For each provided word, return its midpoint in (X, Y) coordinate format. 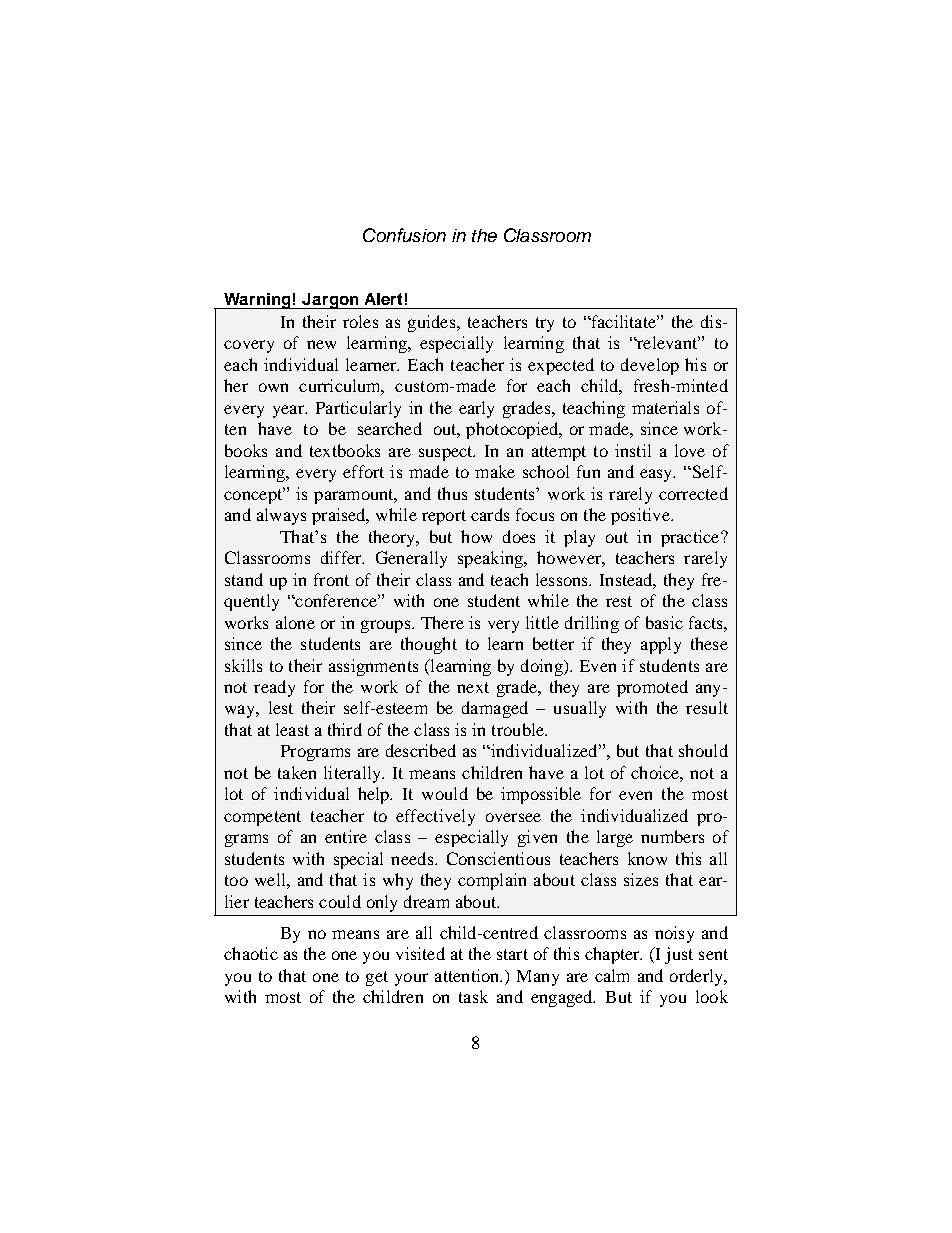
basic (664, 622)
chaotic (251, 953)
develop (650, 366)
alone (295, 622)
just (679, 955)
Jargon (331, 301)
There (442, 622)
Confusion (404, 235)
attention (468, 975)
